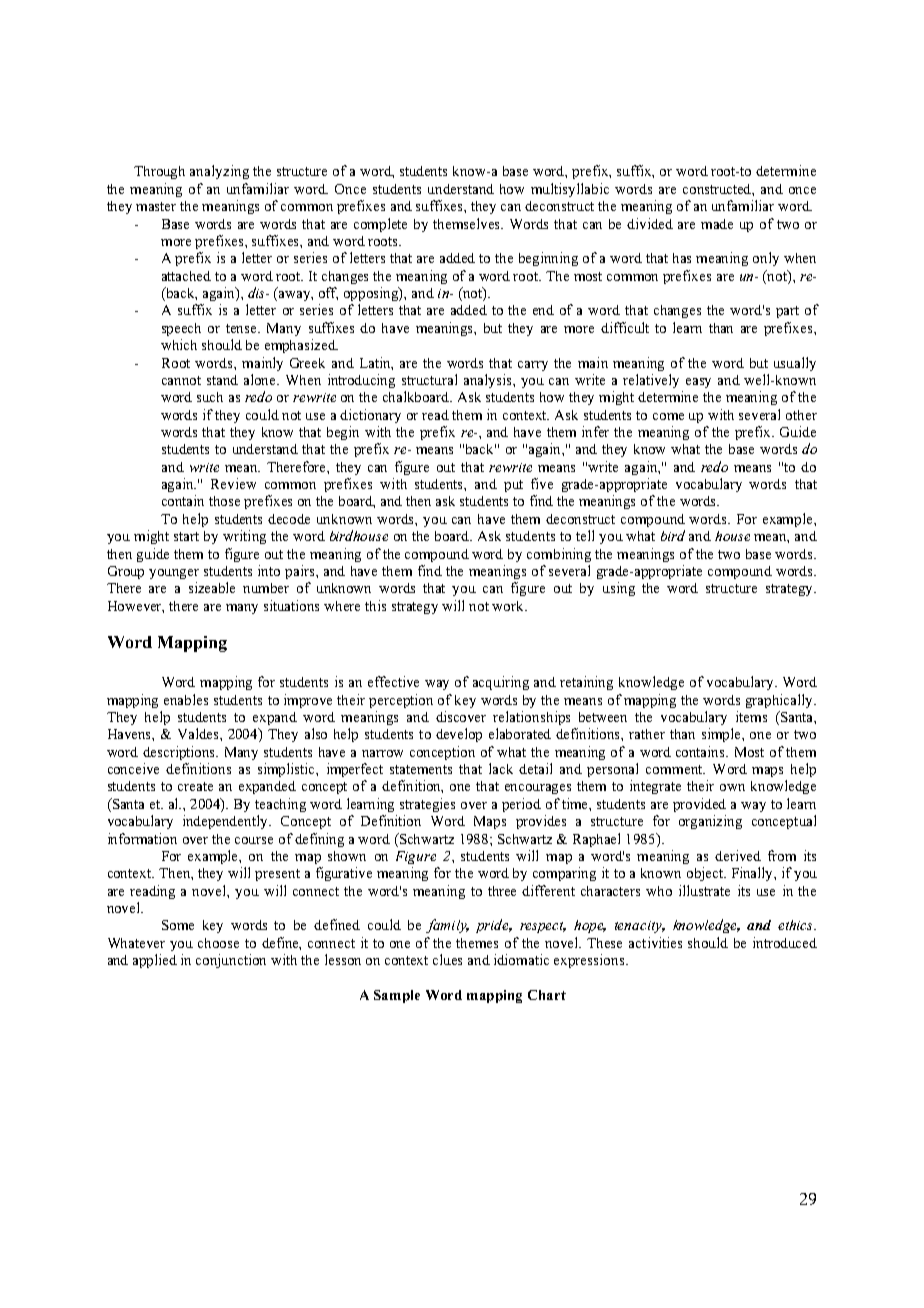 Image resolution: width=924 pixels, height=1308 pixels. What do you see at coordinates (710, 822) in the screenshot?
I see `organizing` at bounding box center [710, 822].
